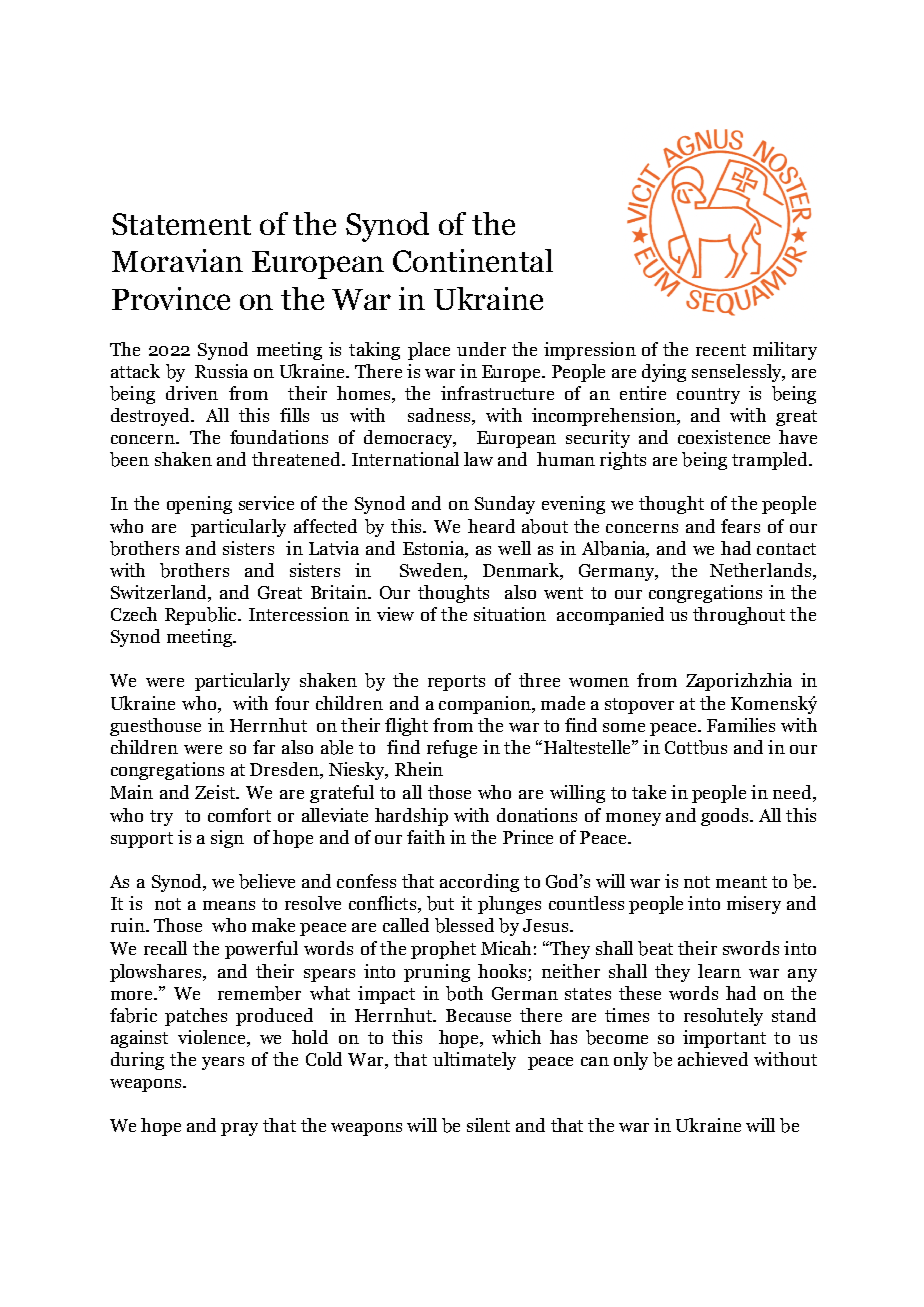 This page has width=924, height=1307. Describe the element at coordinates (426, 837) in the page. I see `faith` at that location.
